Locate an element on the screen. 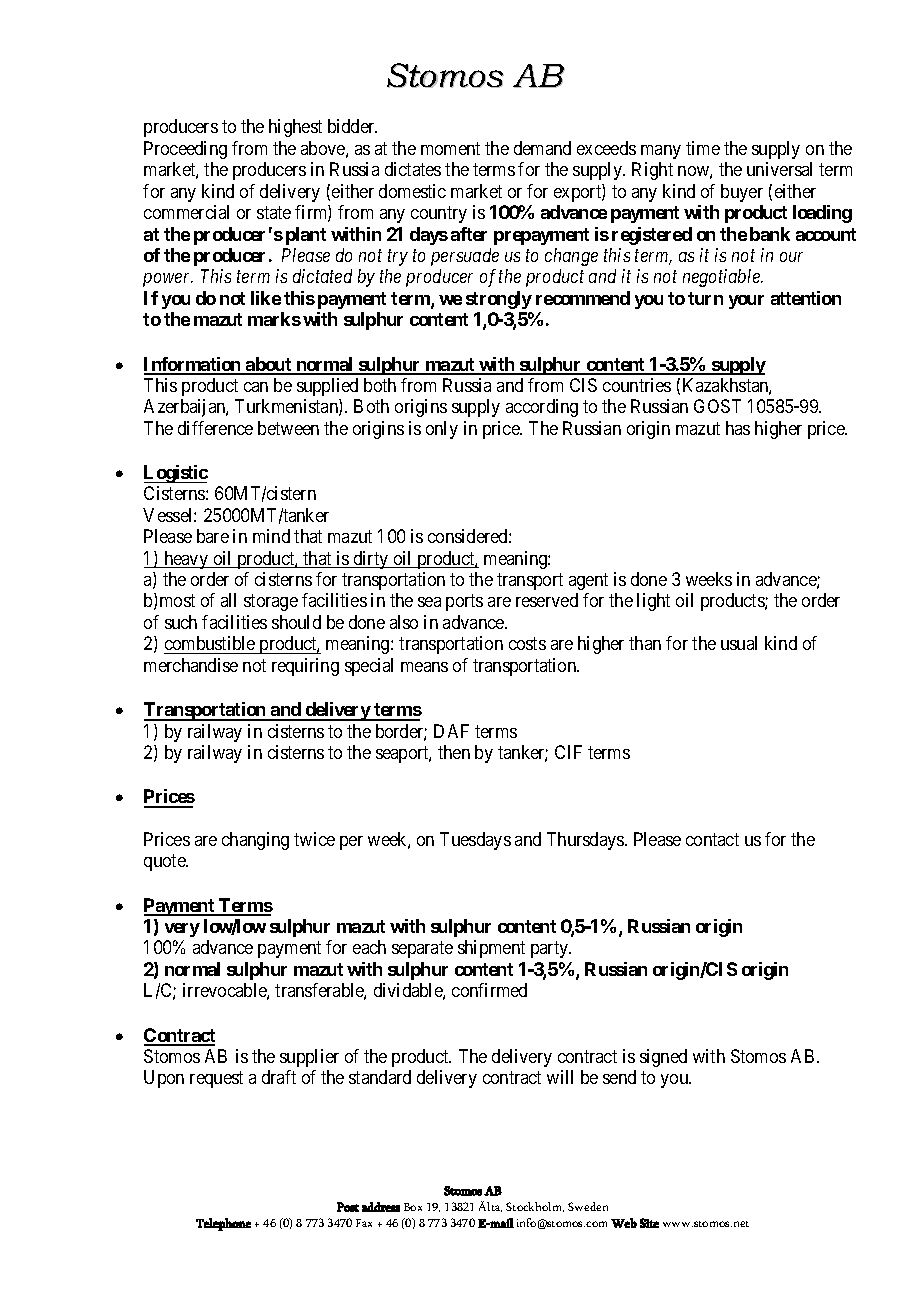 This screenshot has height=1308, width=924. universal is located at coordinates (779, 169).
